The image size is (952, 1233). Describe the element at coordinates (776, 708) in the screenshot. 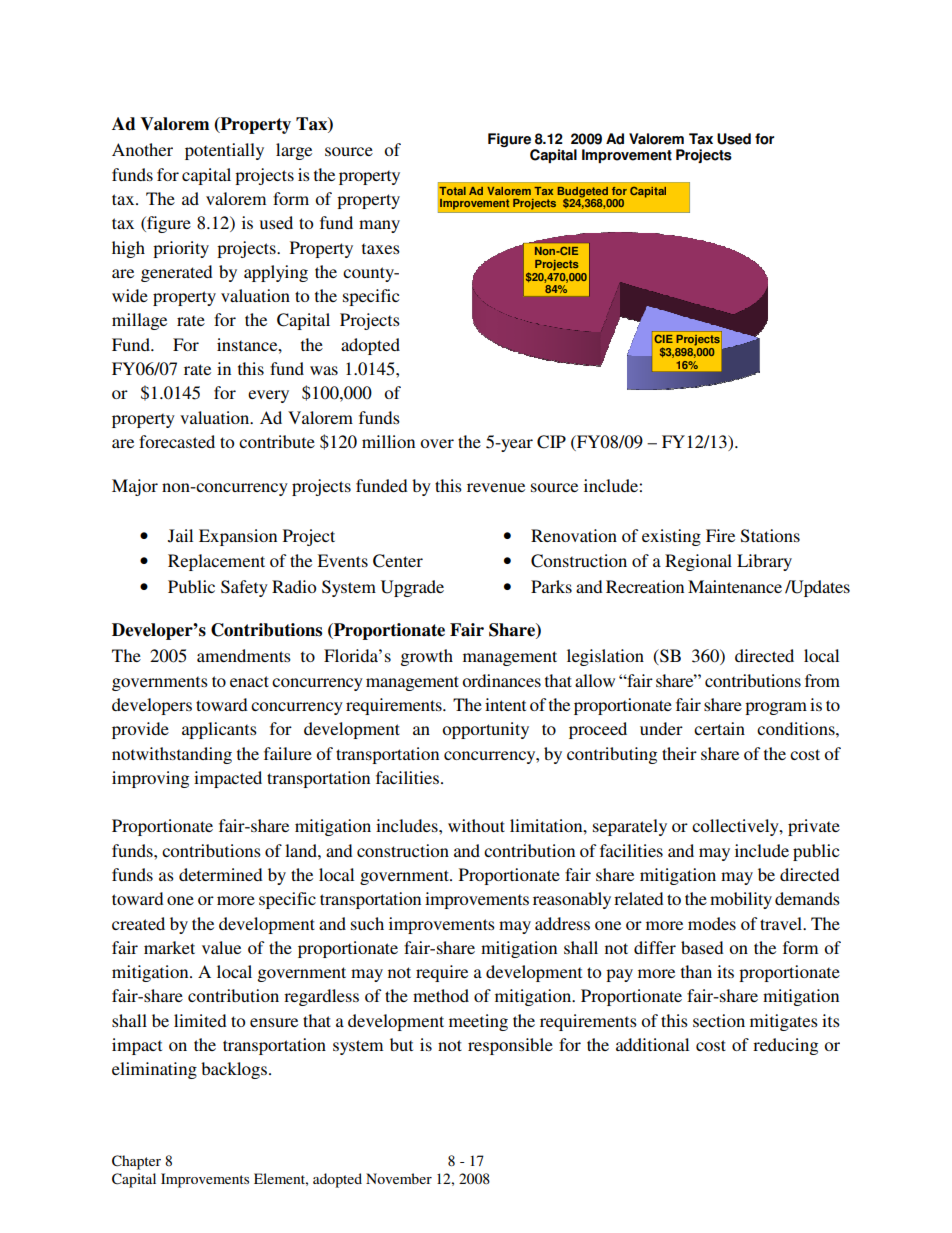

I see `program` at that location.
